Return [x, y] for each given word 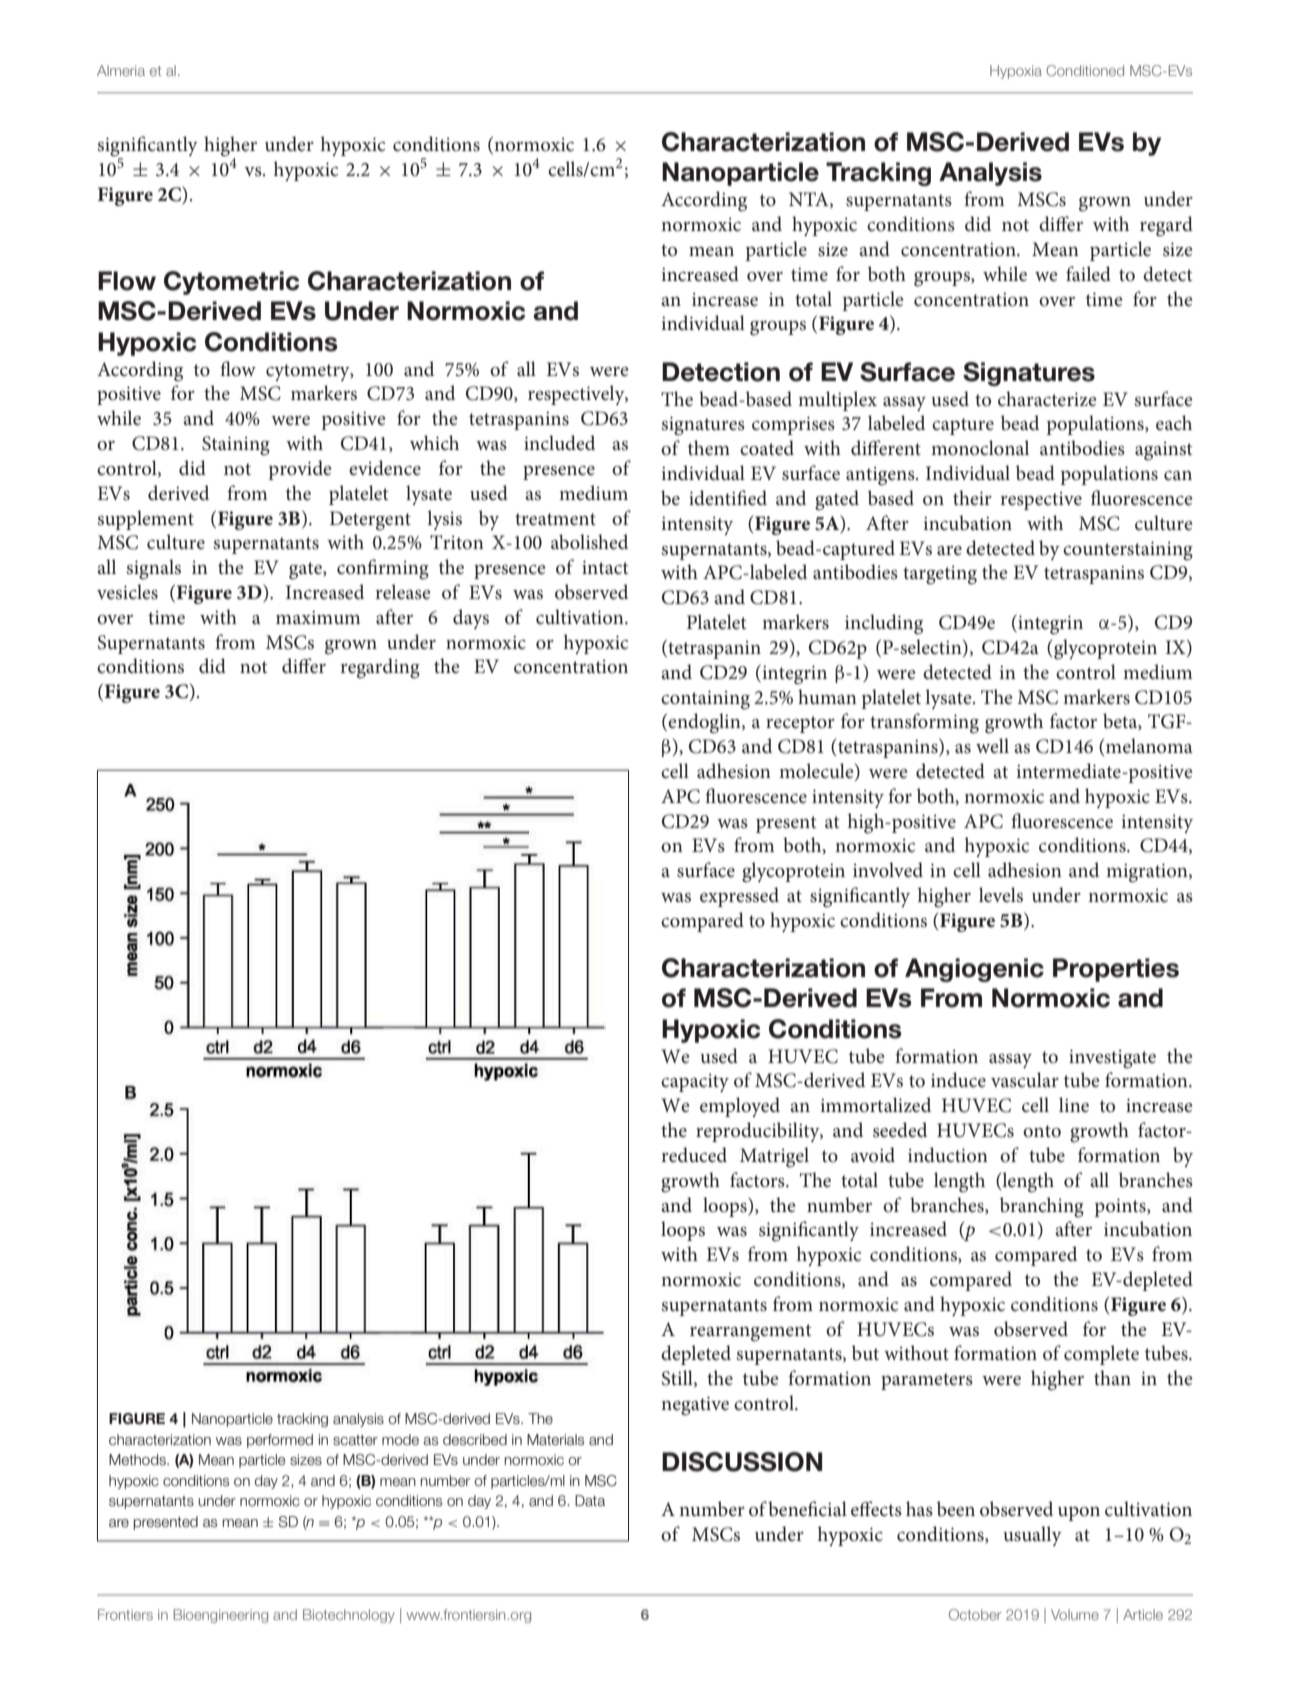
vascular [1025, 1080]
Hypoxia [1016, 72]
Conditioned [1085, 70]
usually [1032, 1536]
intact [605, 567]
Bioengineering [221, 1616]
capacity [695, 1083]
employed [740, 1107]
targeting [940, 575]
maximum [318, 617]
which [434, 442]
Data [590, 1500]
